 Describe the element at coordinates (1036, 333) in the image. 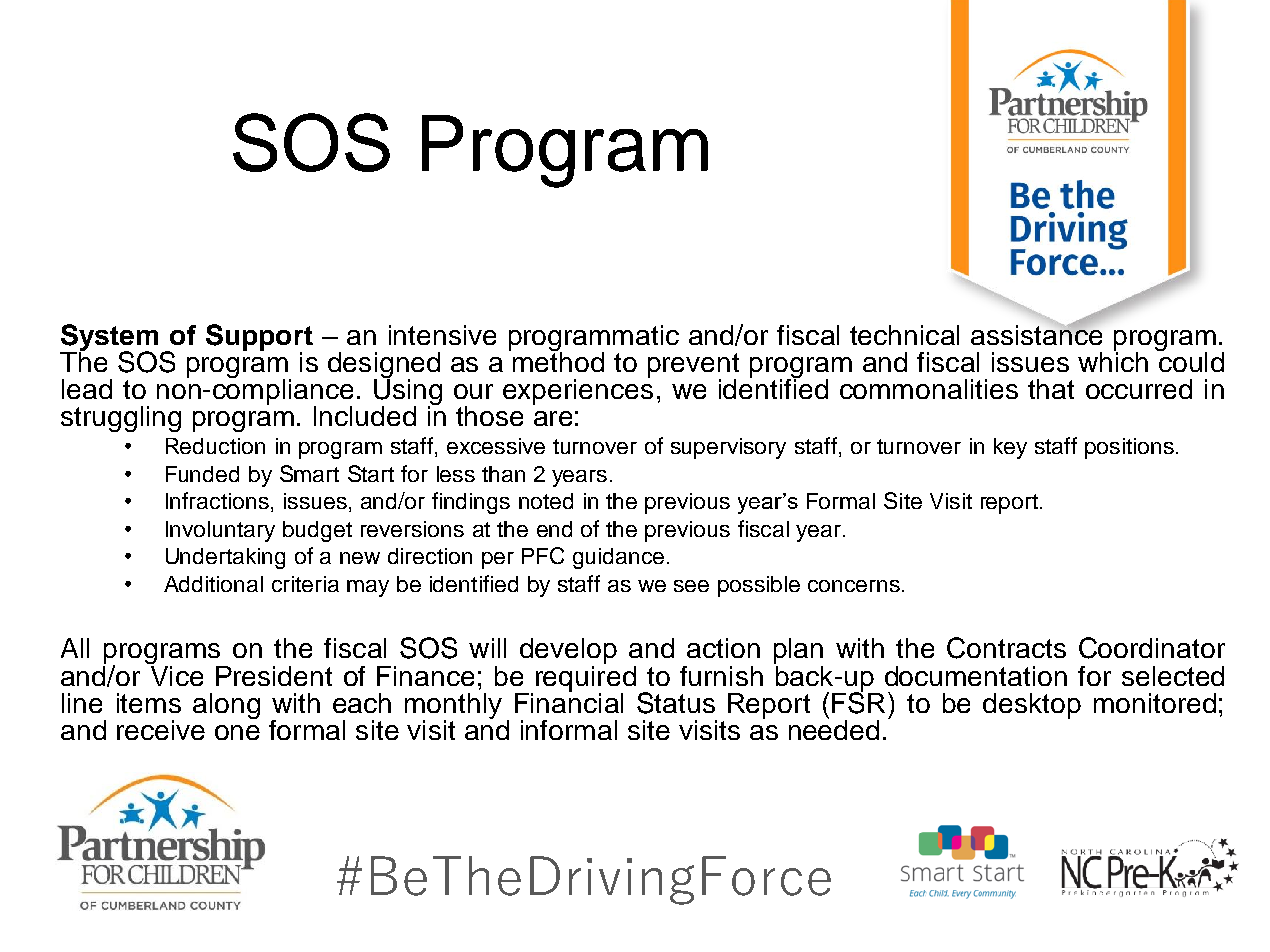

I see `assistance` at that location.
